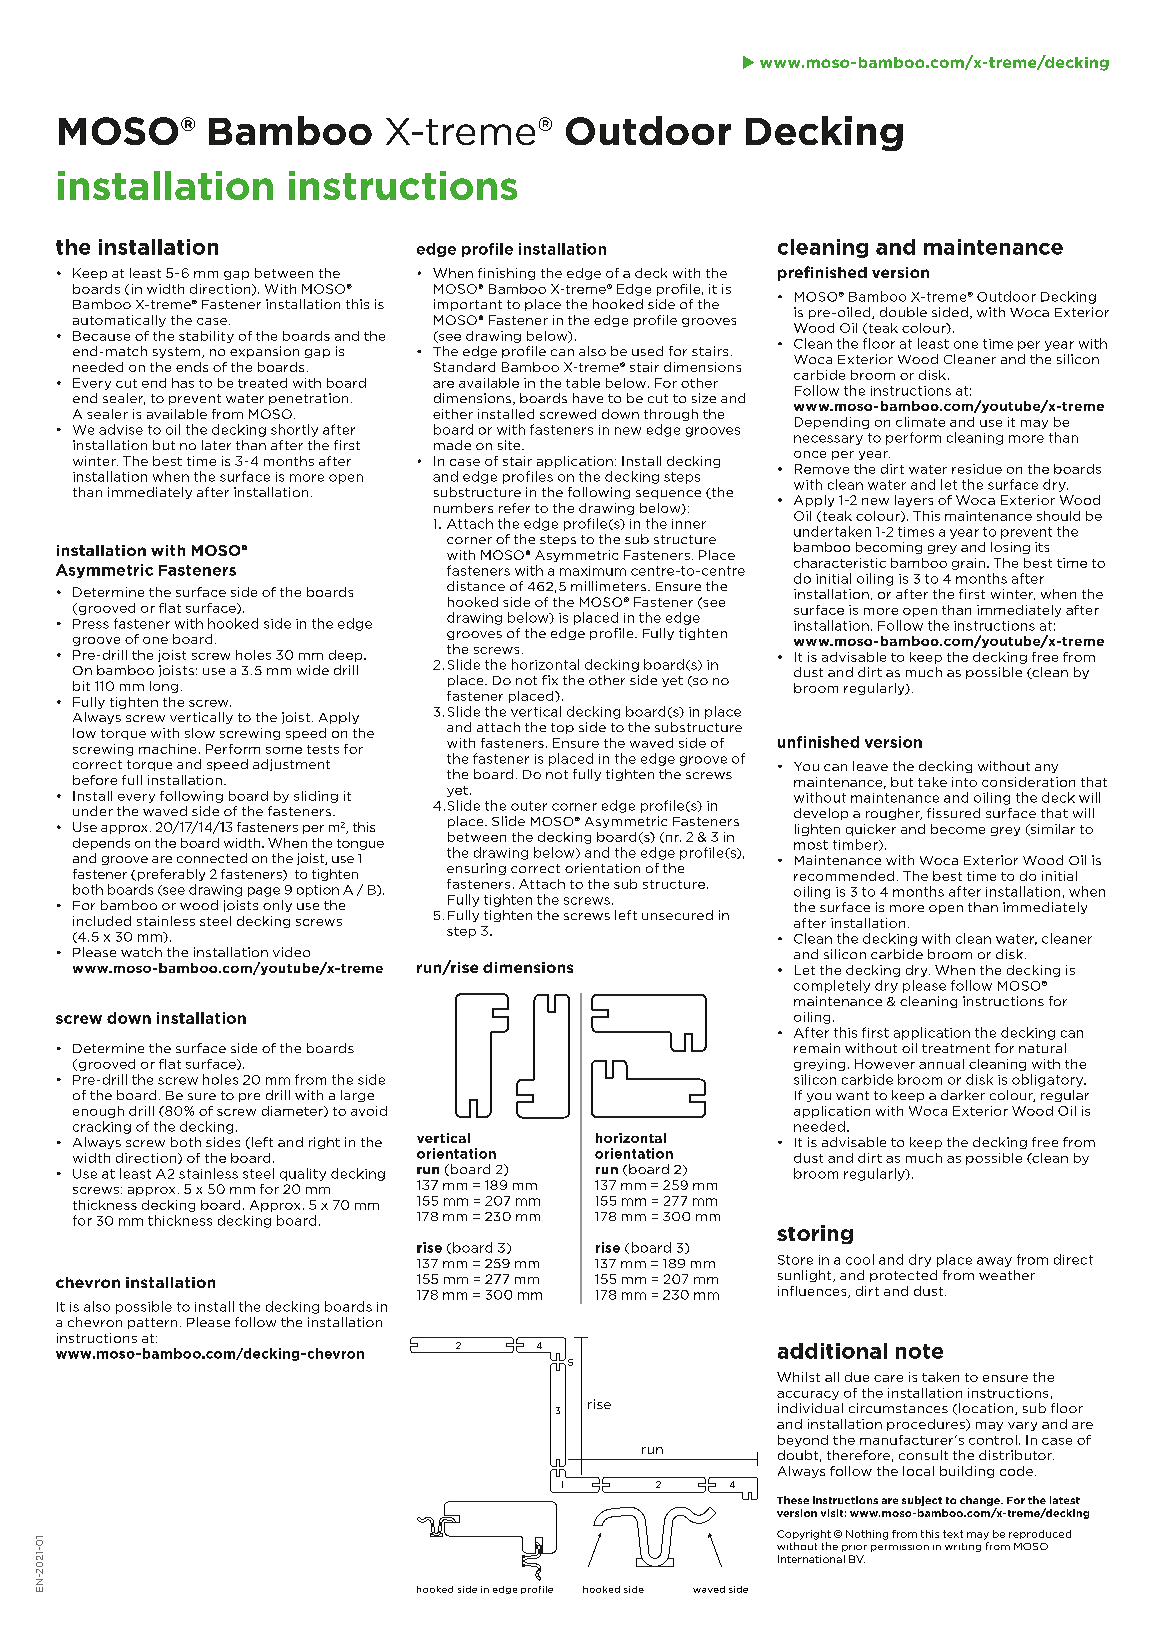 This screenshot has height=1648, width=1165. What do you see at coordinates (206, 337) in the screenshot?
I see `stability` at bounding box center [206, 337].
